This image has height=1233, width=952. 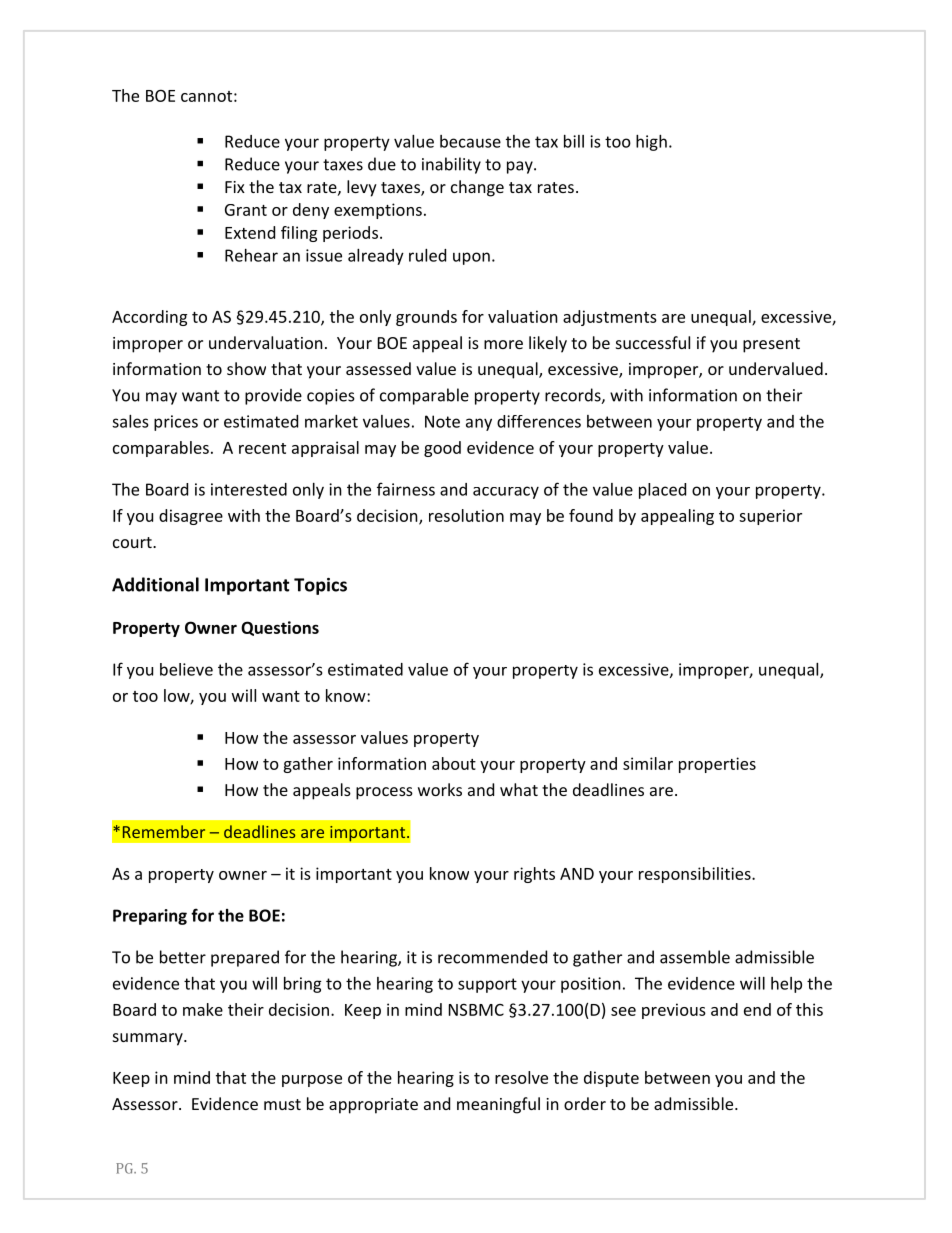 I want to click on about, so click(x=454, y=763).
